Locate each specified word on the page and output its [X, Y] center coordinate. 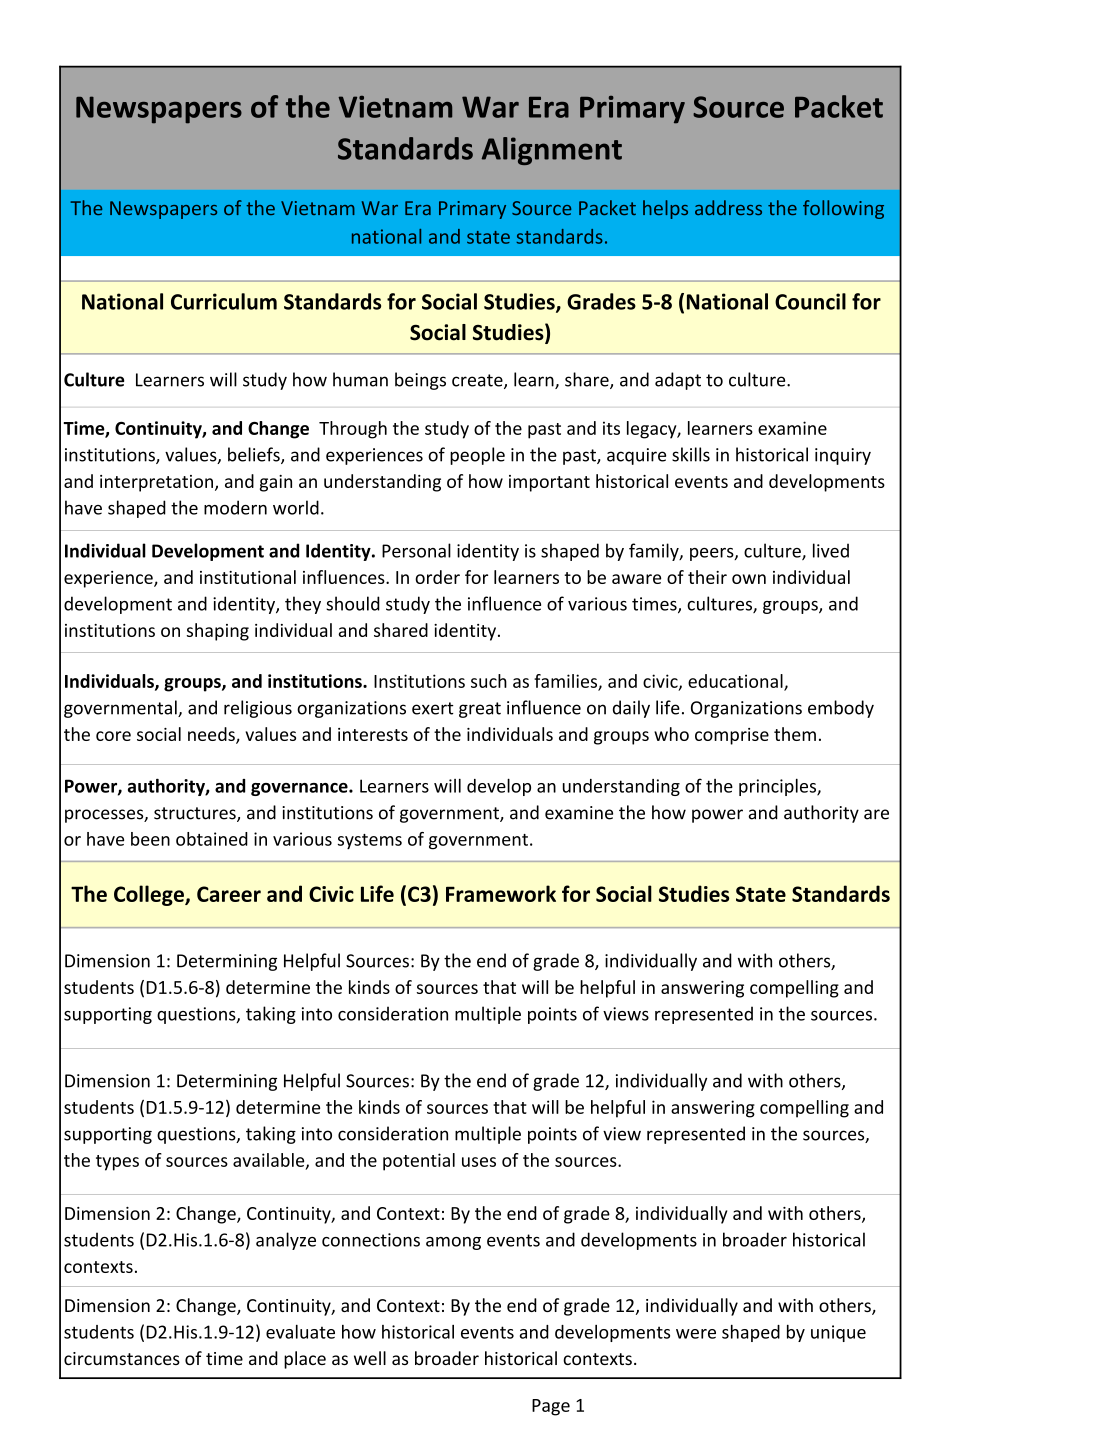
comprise [732, 736]
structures [196, 814]
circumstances [122, 1358]
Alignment [552, 151]
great [480, 710]
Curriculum [224, 301]
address [728, 207]
